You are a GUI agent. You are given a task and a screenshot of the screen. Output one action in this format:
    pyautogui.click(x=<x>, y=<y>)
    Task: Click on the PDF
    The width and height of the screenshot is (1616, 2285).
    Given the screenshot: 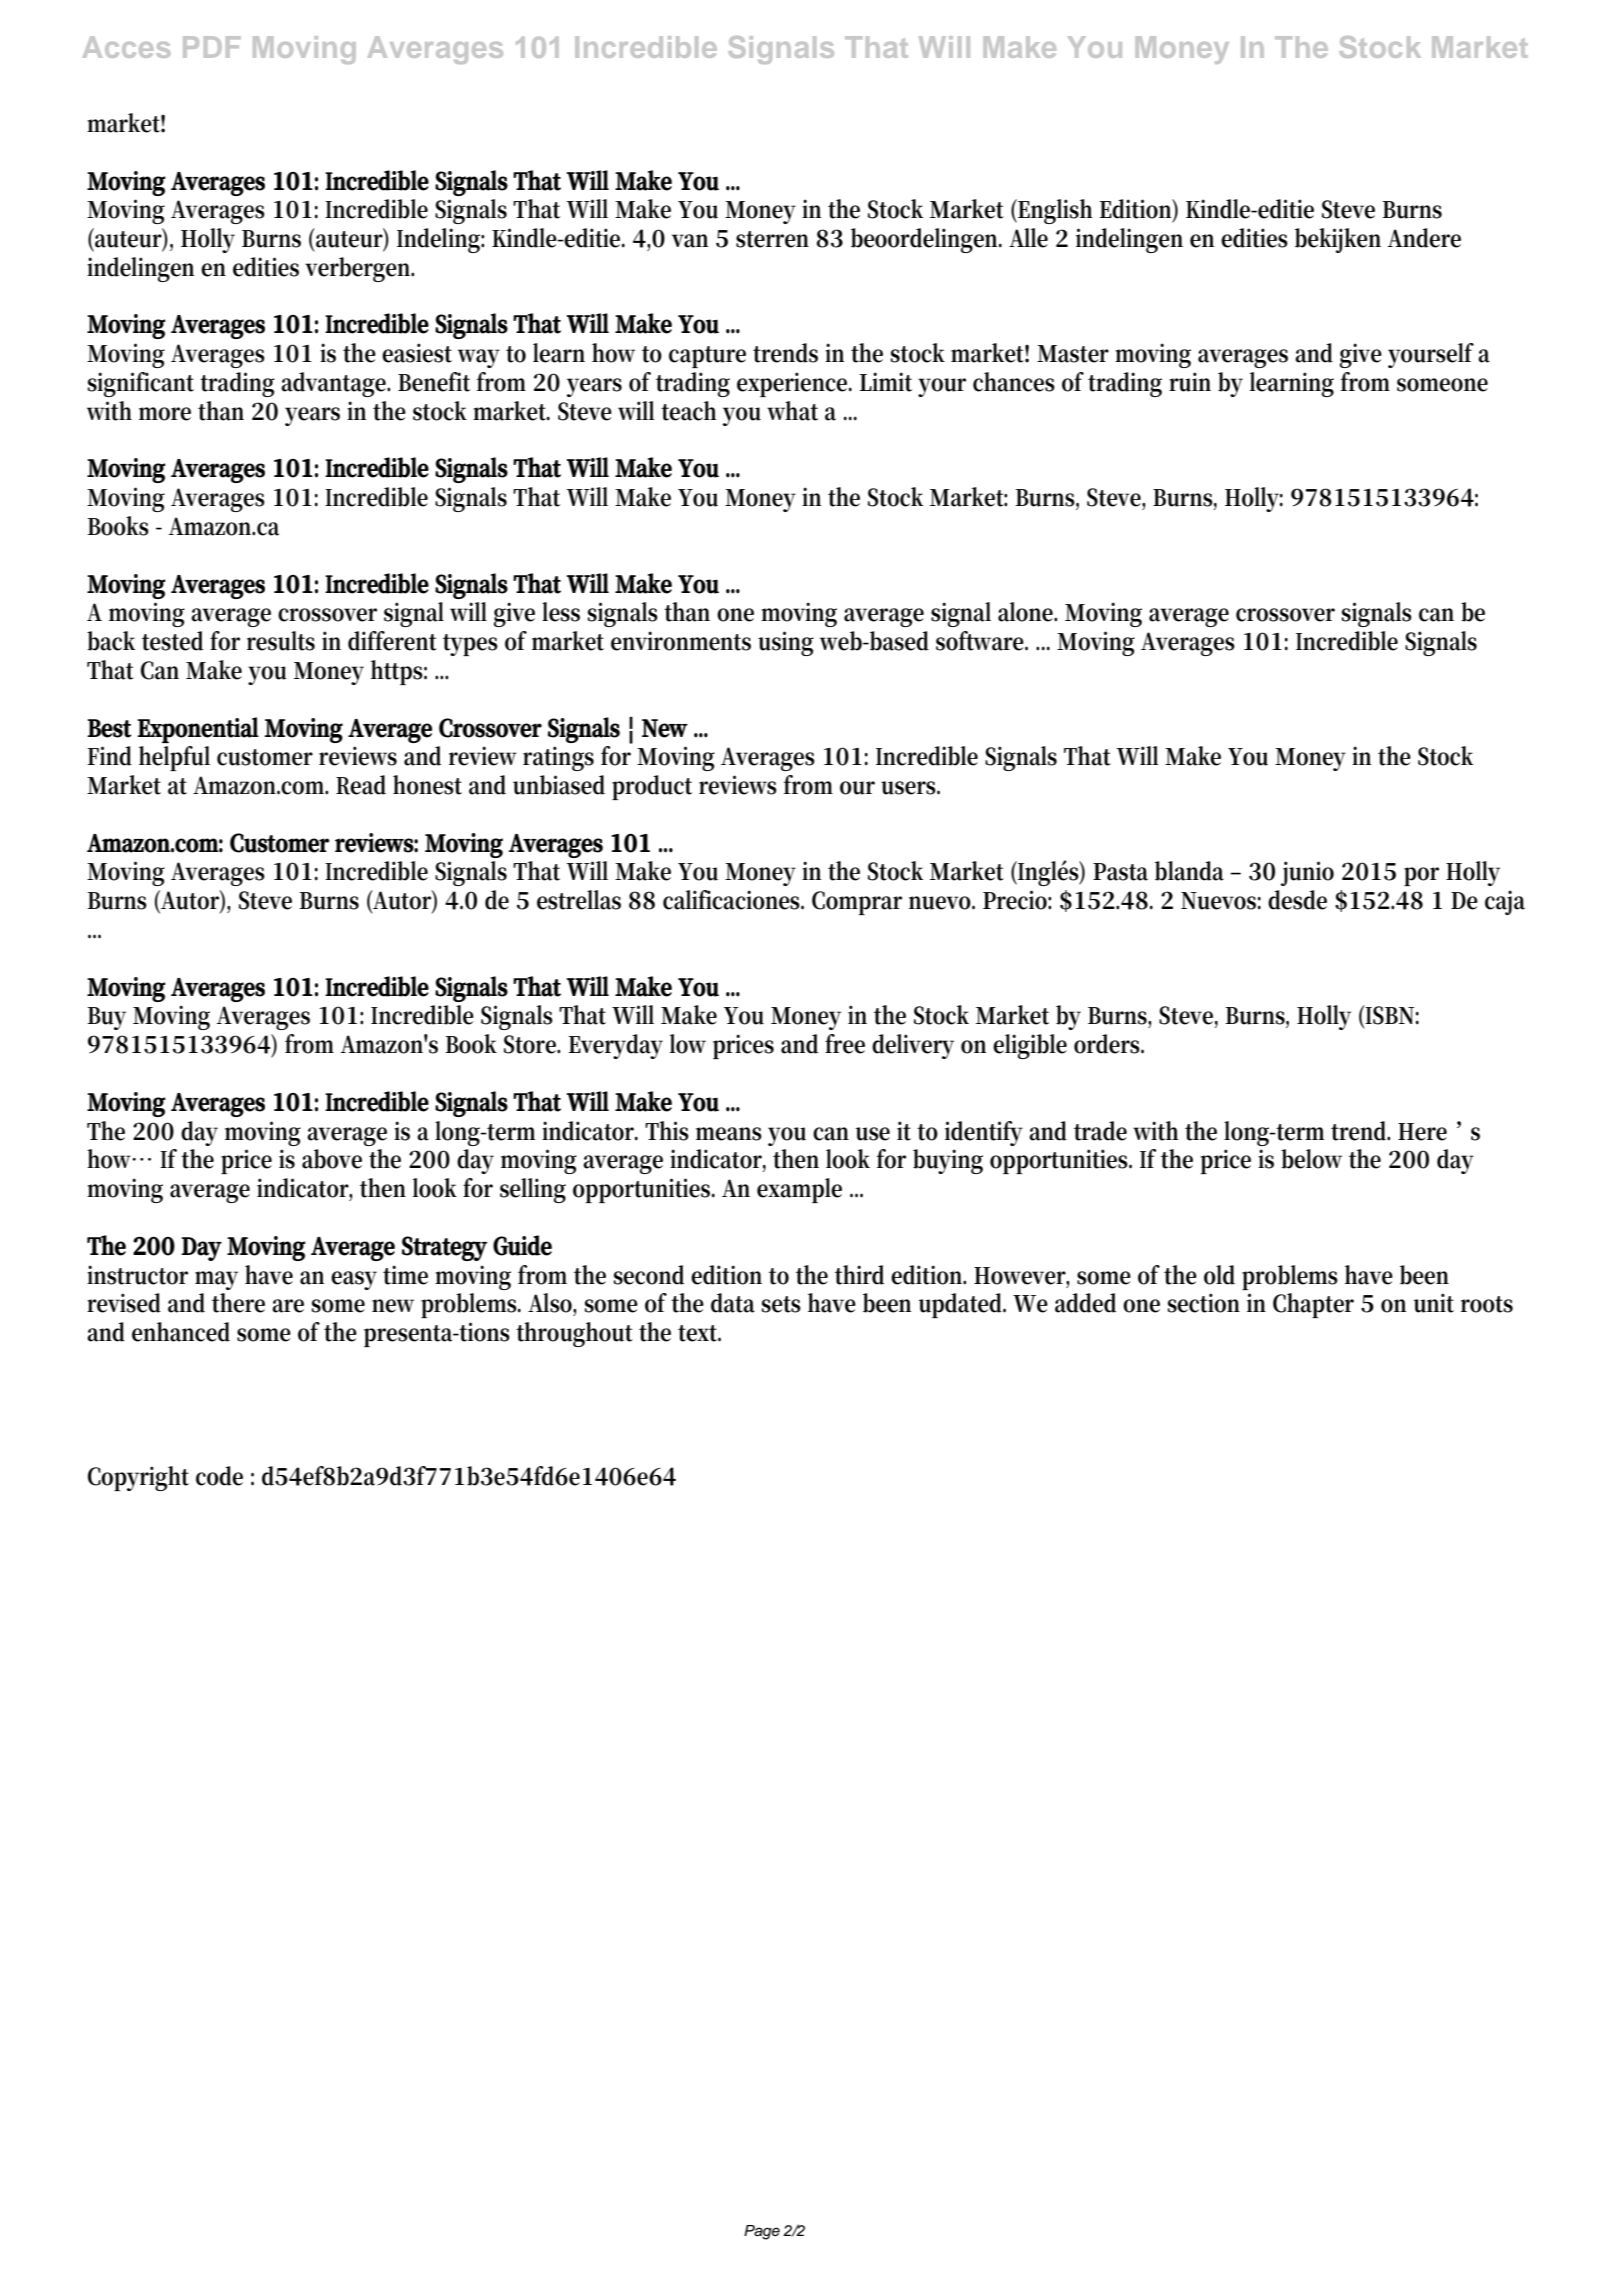 What is the action you would take?
    pyautogui.click(x=212, y=47)
